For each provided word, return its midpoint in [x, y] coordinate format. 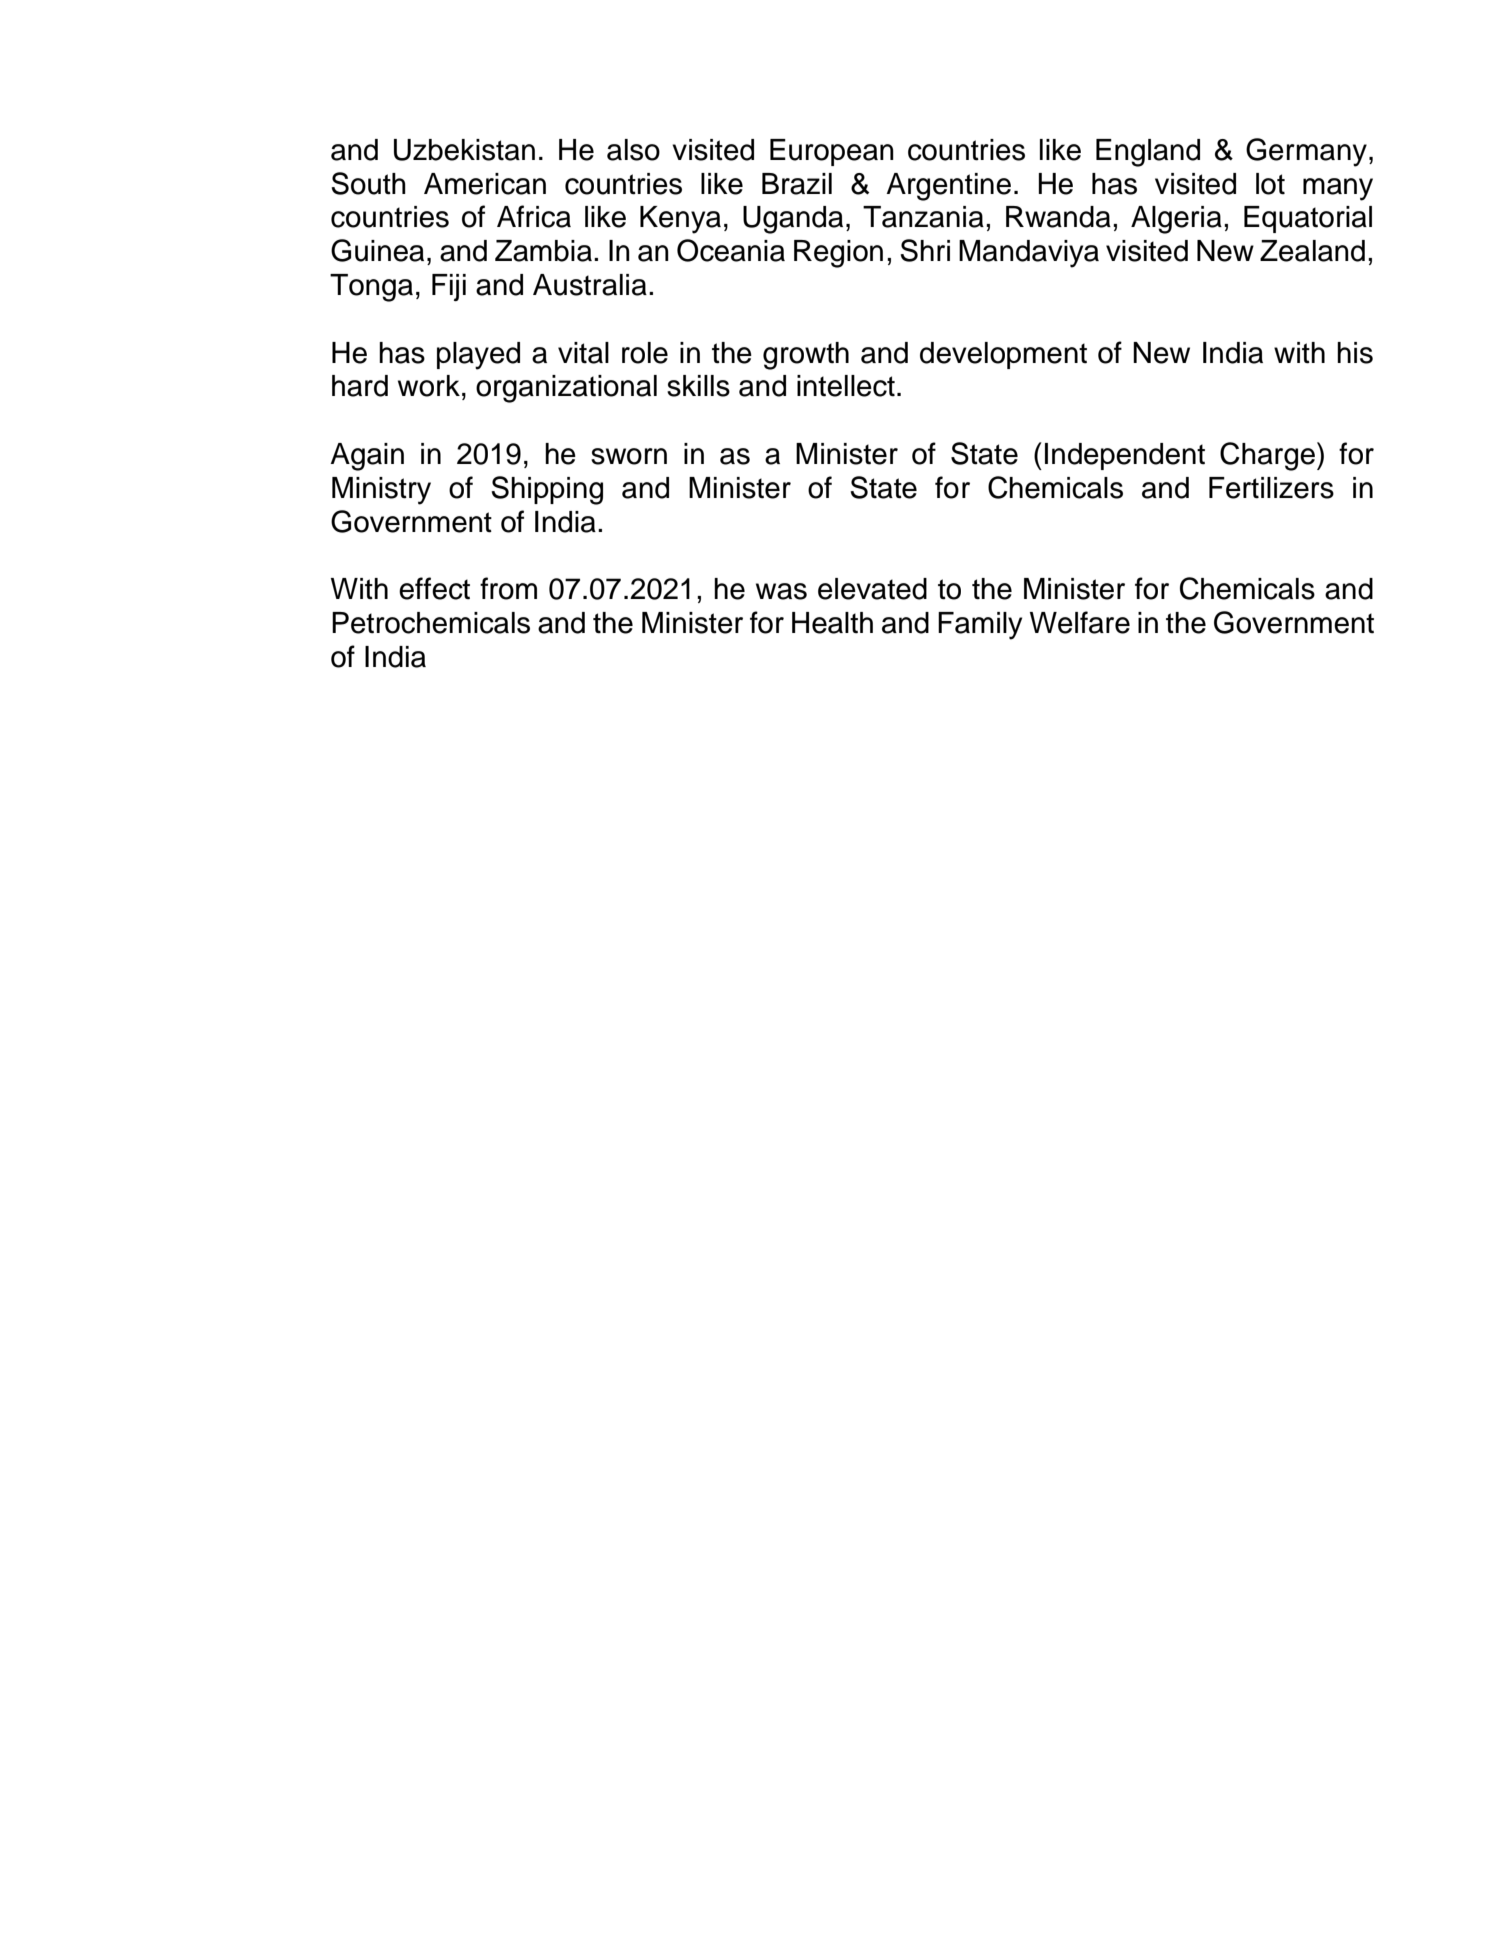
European [832, 152]
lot [1270, 184]
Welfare [1080, 622]
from [508, 588]
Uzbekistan [464, 150]
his [1355, 353]
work [429, 386]
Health [832, 623]
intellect [846, 386]
